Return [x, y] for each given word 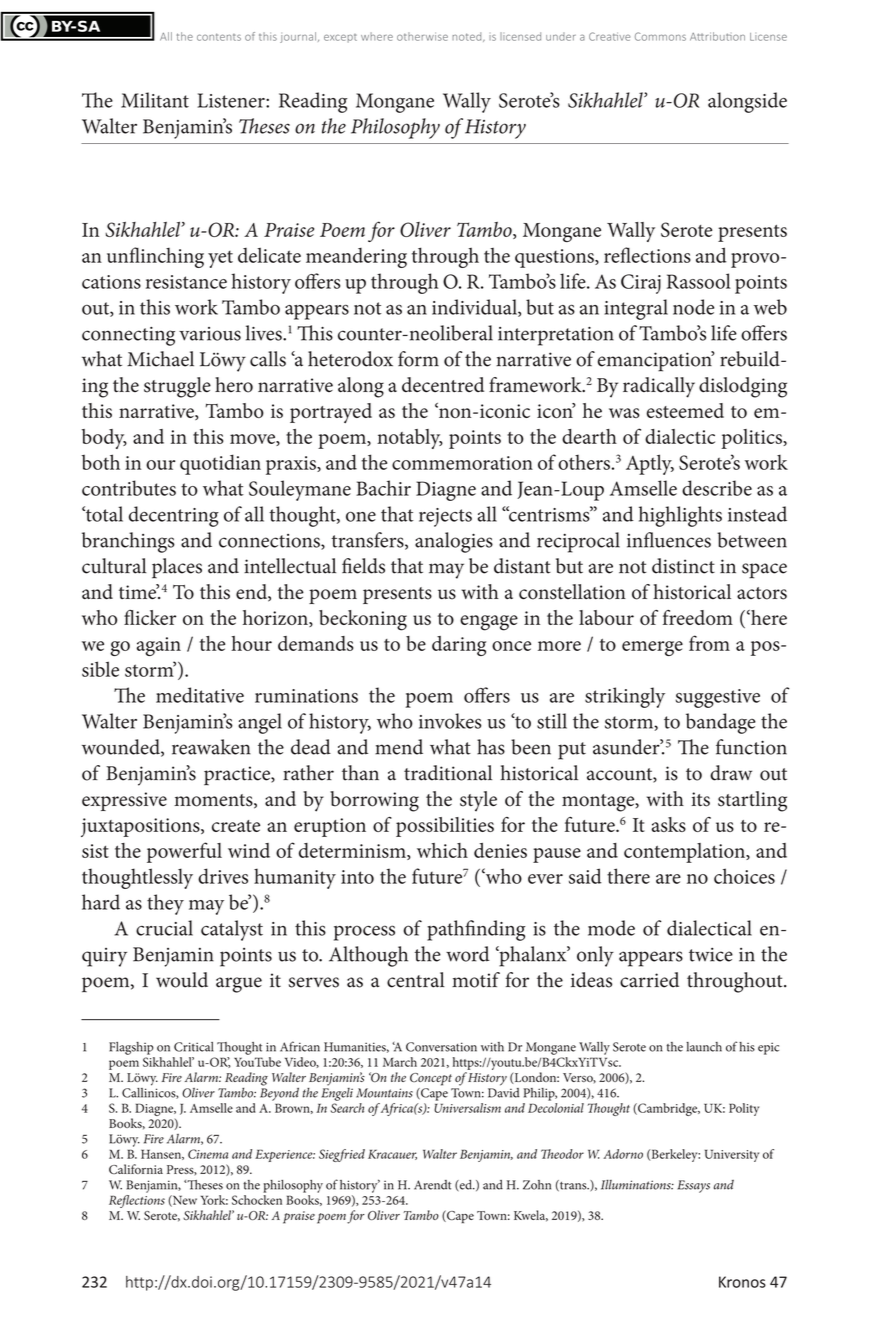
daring [459, 646]
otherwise [422, 36]
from [709, 643]
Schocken [257, 1200]
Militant [155, 100]
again [159, 646]
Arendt [432, 1185]
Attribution [717, 36]
